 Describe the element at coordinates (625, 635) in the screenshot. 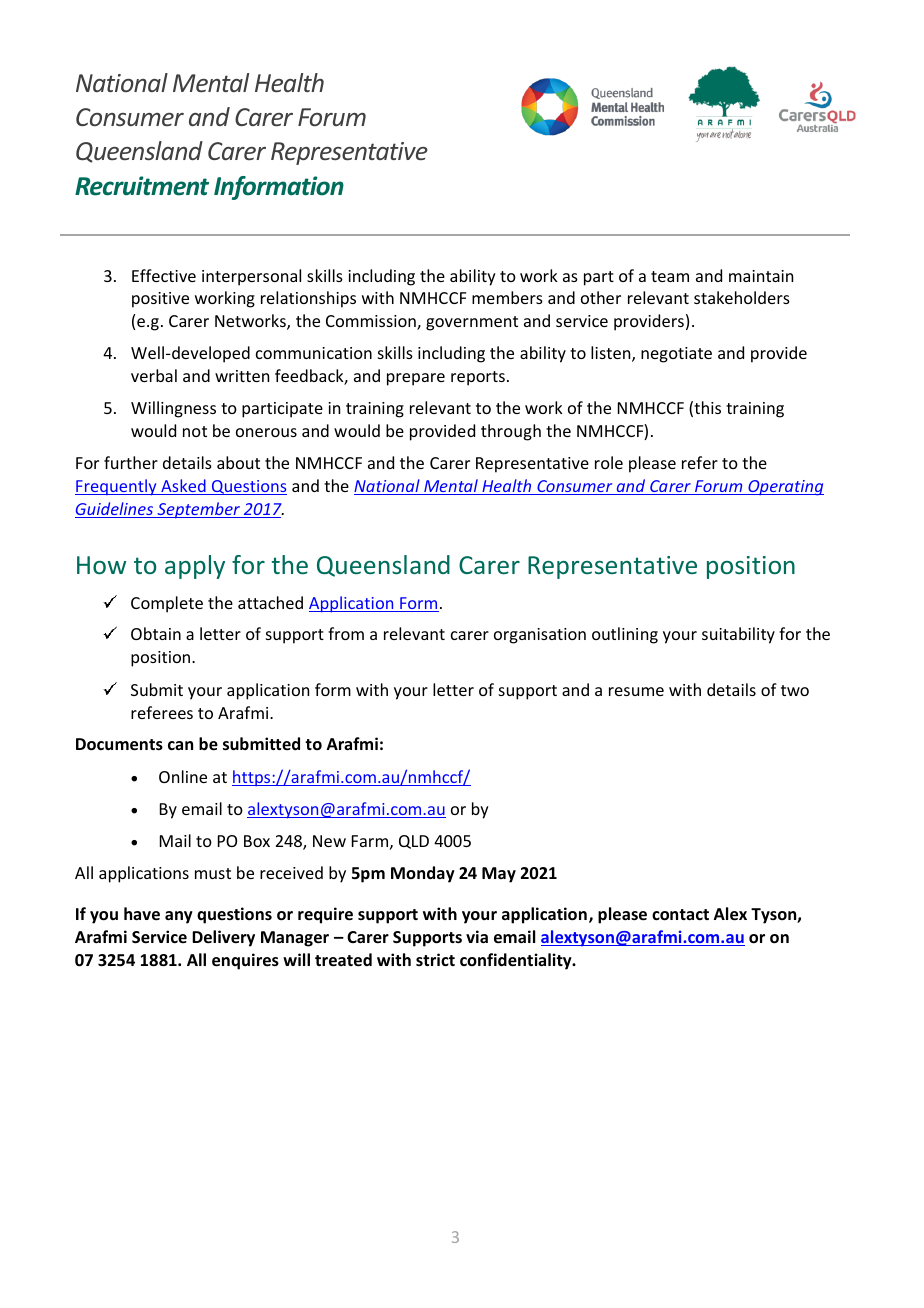

I see `outlining` at that location.
